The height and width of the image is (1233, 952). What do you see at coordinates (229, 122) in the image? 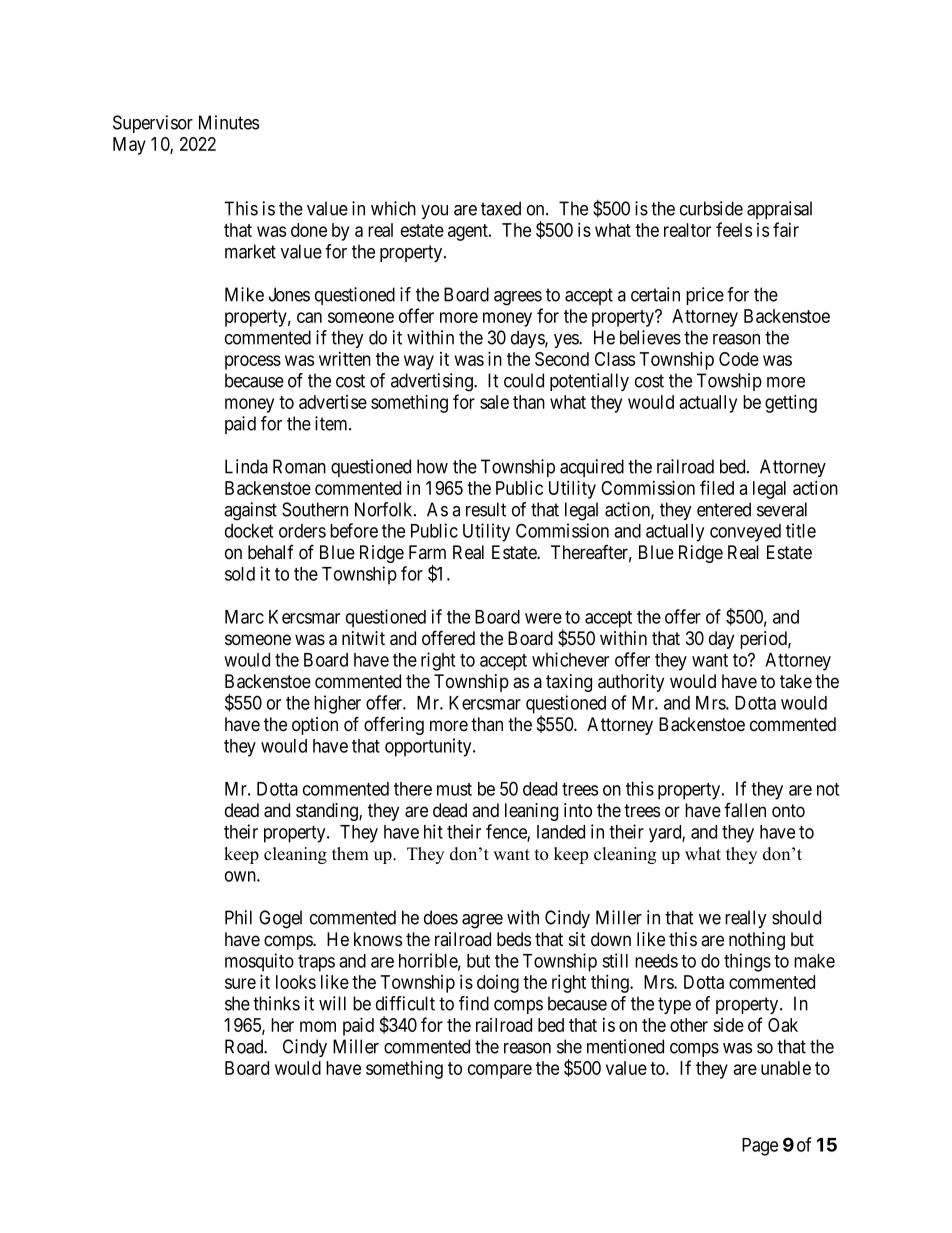
I see `Minutes` at bounding box center [229, 122].
